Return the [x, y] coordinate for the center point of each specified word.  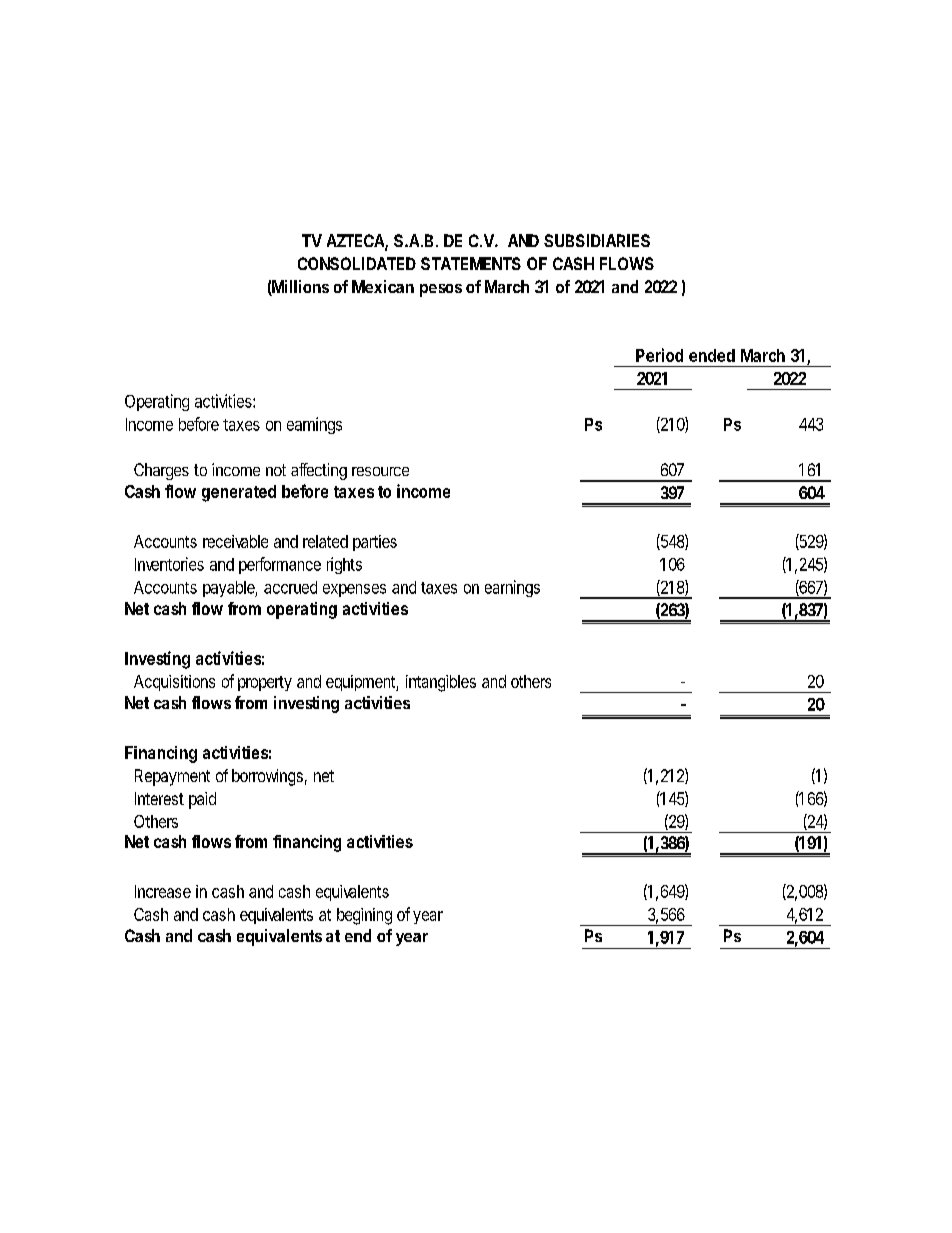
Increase [163, 891]
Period [659, 355]
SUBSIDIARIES [597, 240]
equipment [361, 683]
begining [364, 916]
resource [380, 471]
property [265, 683]
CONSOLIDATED [357, 263]
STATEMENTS [471, 263]
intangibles [441, 683]
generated [239, 493]
